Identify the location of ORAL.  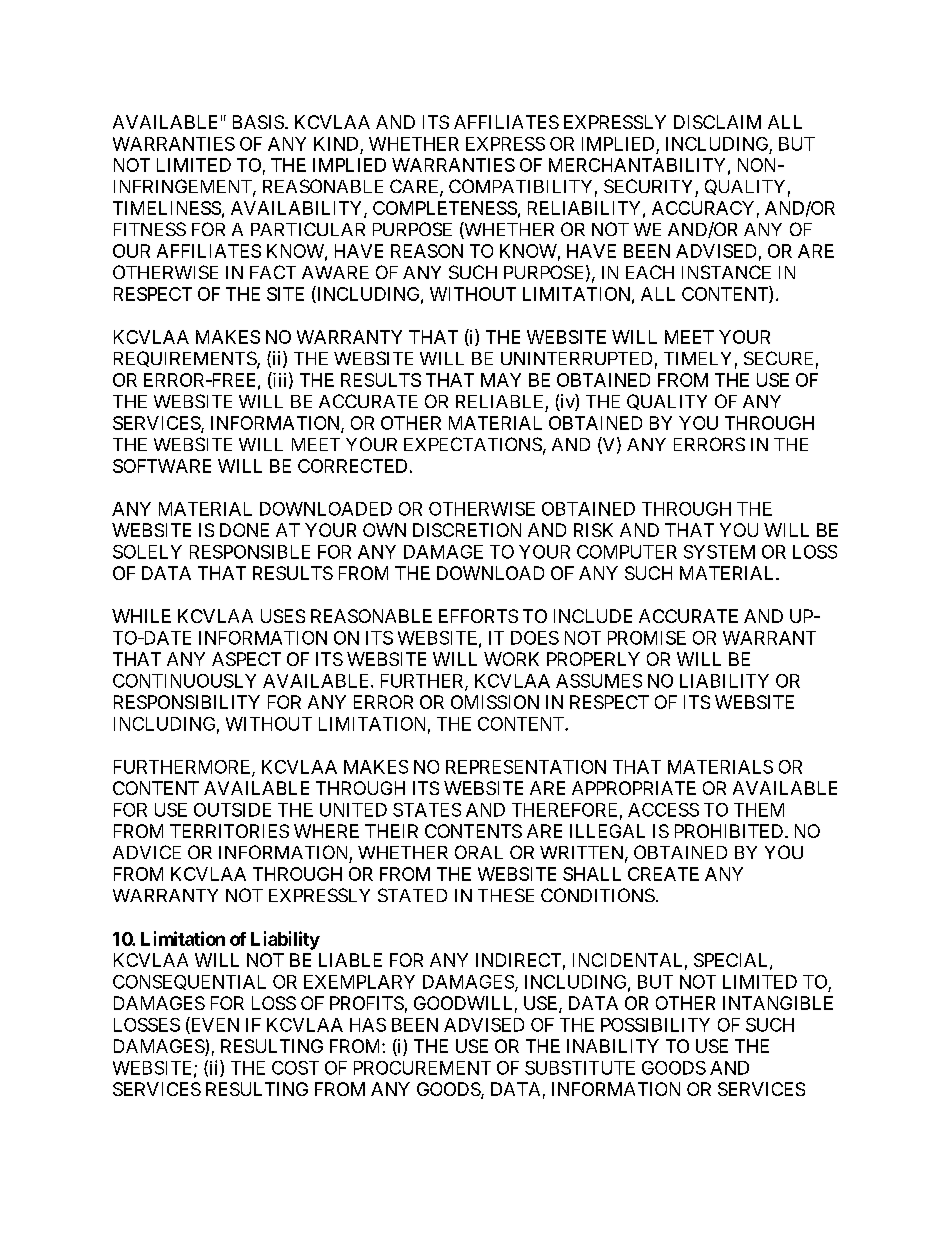
(479, 852).
